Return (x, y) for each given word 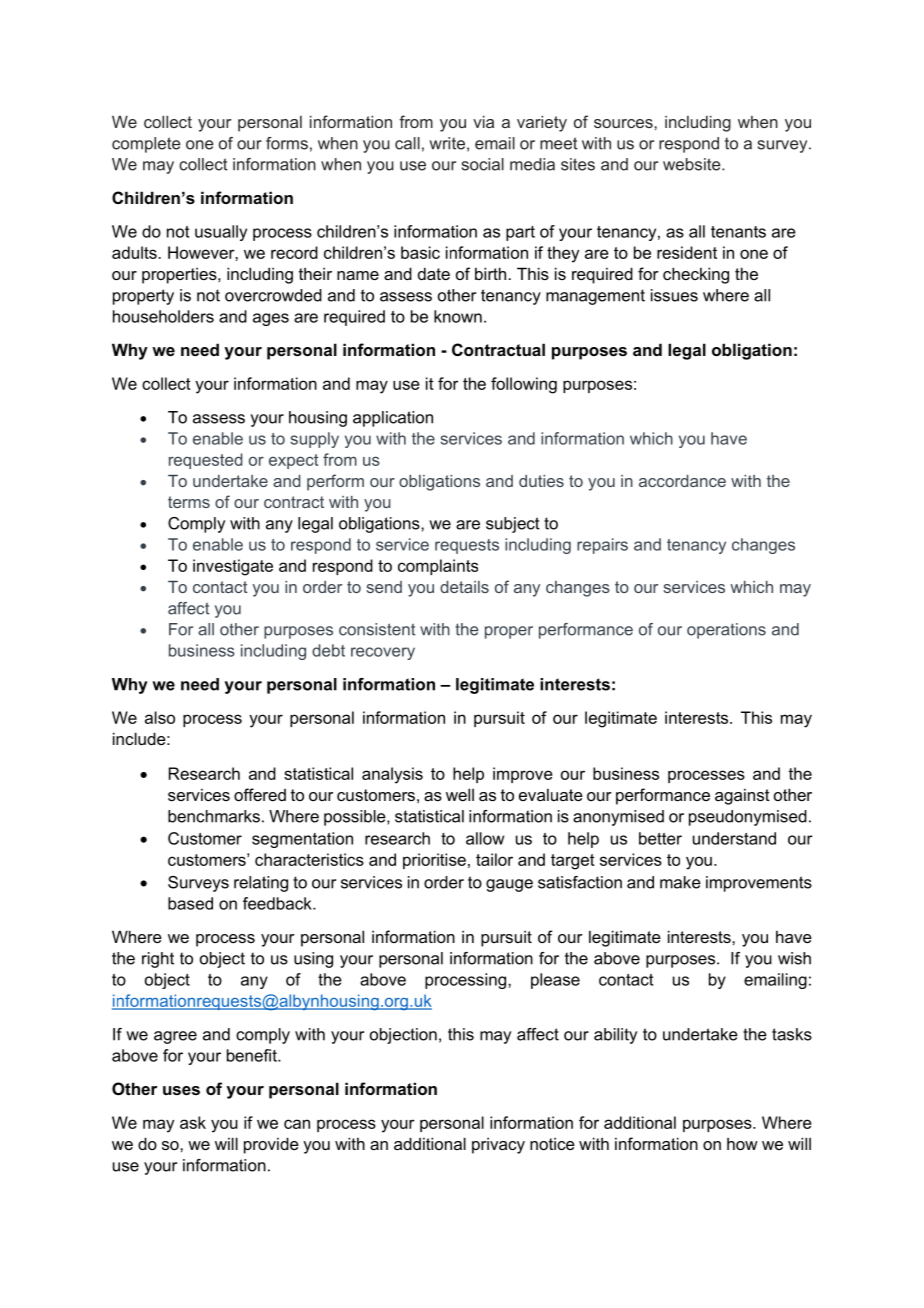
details (464, 587)
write (447, 143)
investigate (233, 567)
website (693, 164)
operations (726, 631)
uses (181, 1090)
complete (146, 145)
